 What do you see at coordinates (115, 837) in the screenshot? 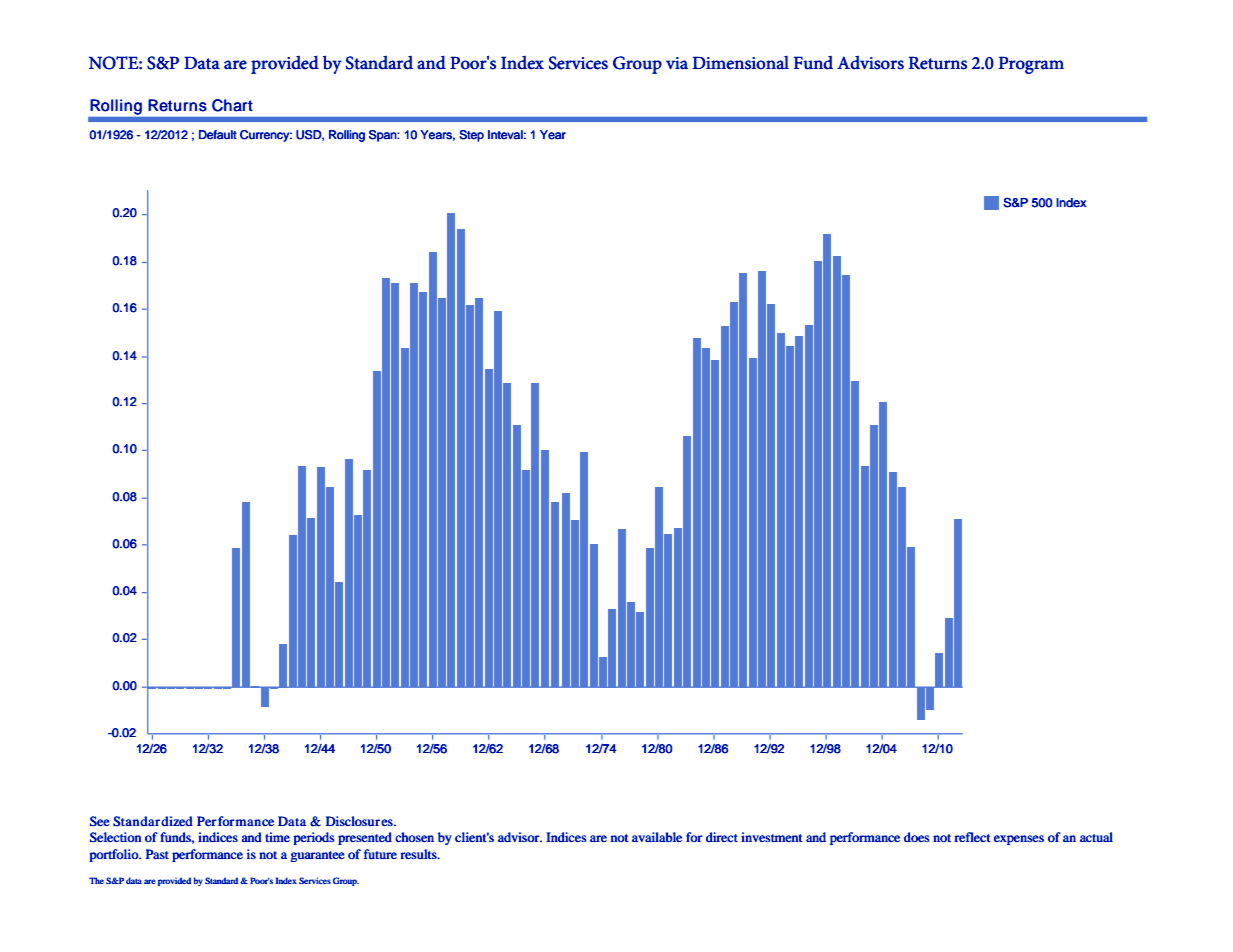
I see `Selection` at bounding box center [115, 837].
